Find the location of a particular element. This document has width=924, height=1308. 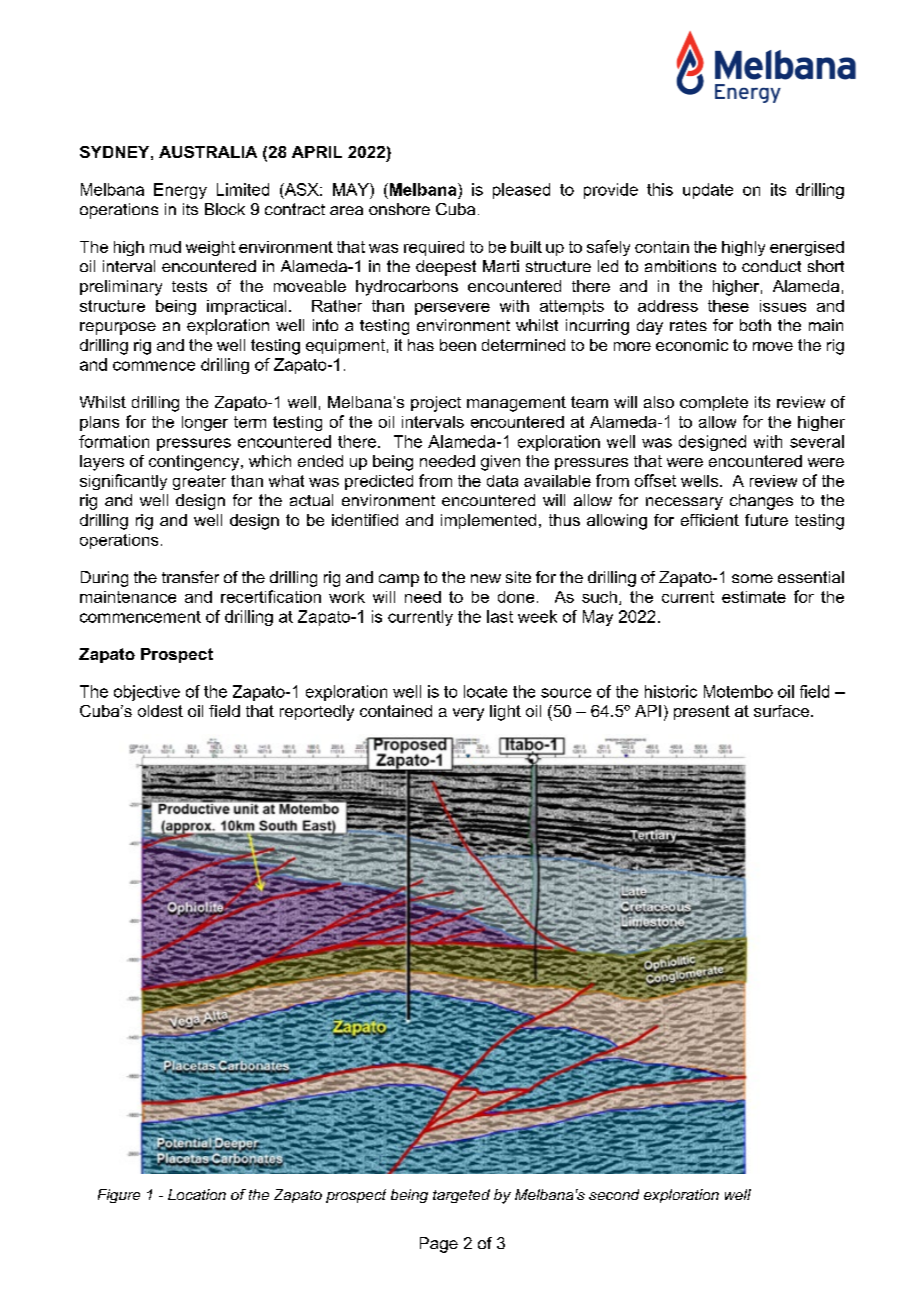

Energy is located at coordinates (180, 191).
